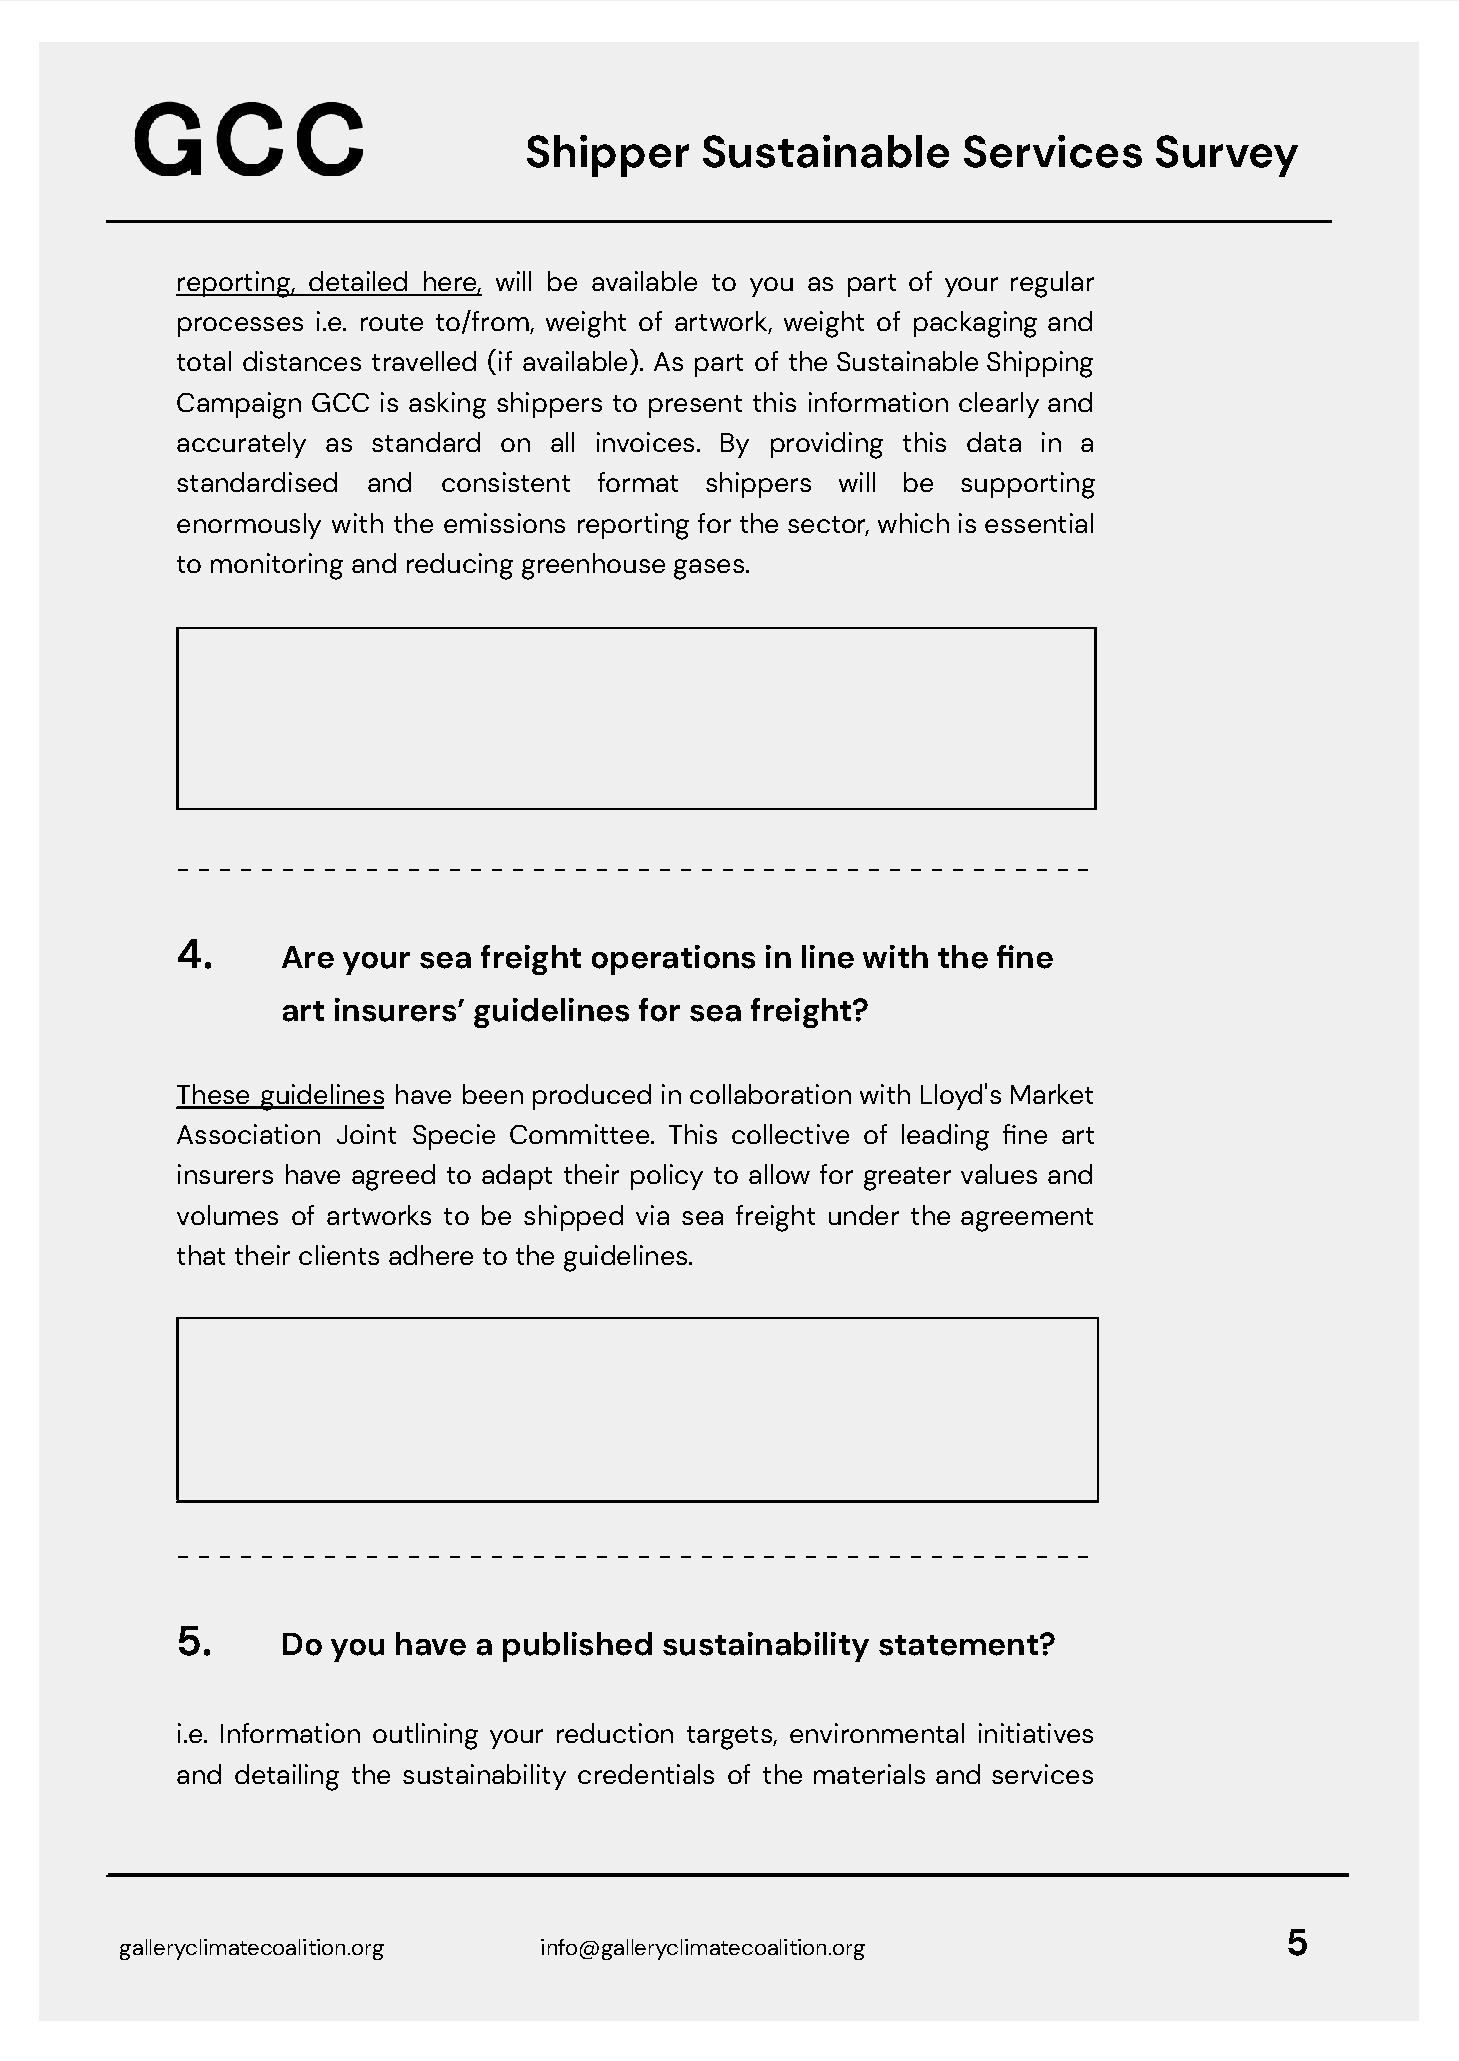 The width and height of the screenshot is (1459, 2061). What do you see at coordinates (695, 406) in the screenshot?
I see `present` at bounding box center [695, 406].
